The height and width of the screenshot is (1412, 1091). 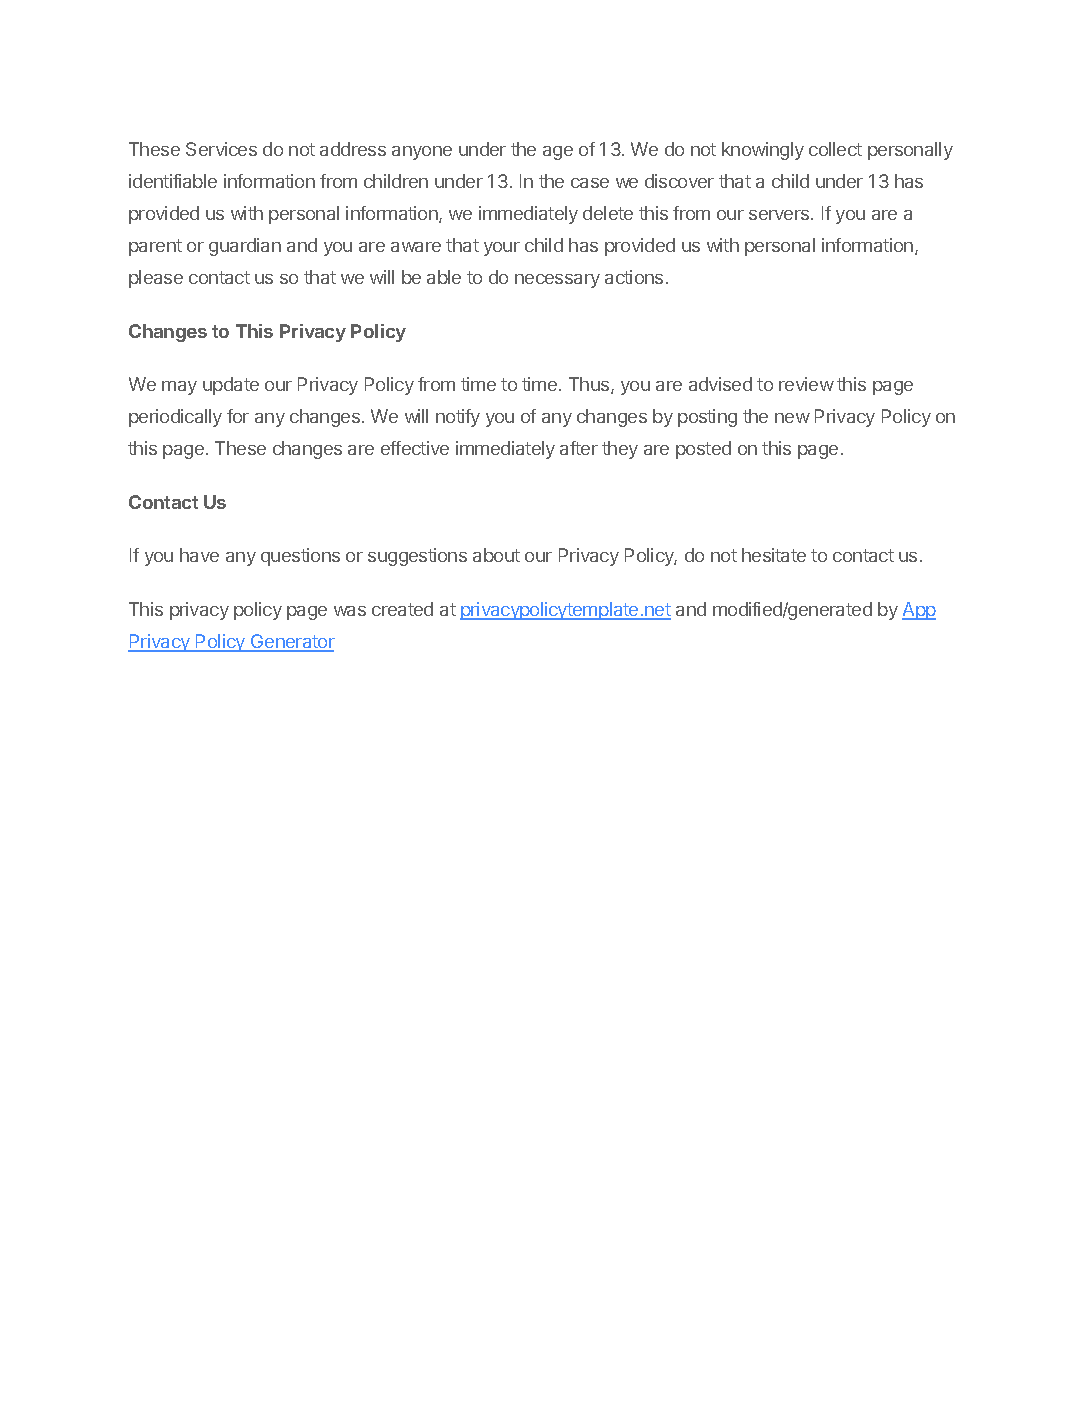 What do you see at coordinates (221, 149) in the screenshot?
I see `Services` at bounding box center [221, 149].
